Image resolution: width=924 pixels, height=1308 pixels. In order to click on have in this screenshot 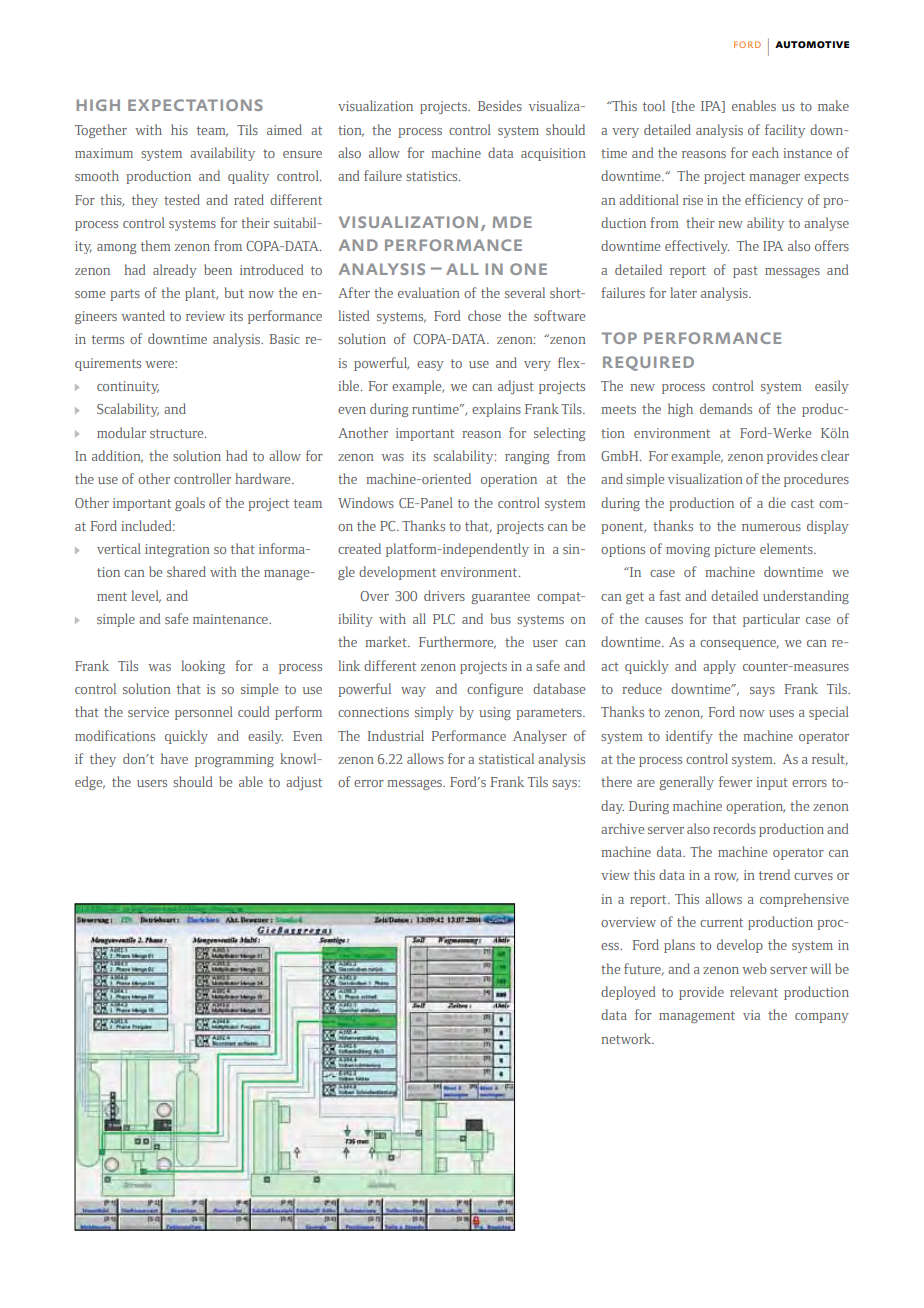, I will do `click(174, 758)`.
